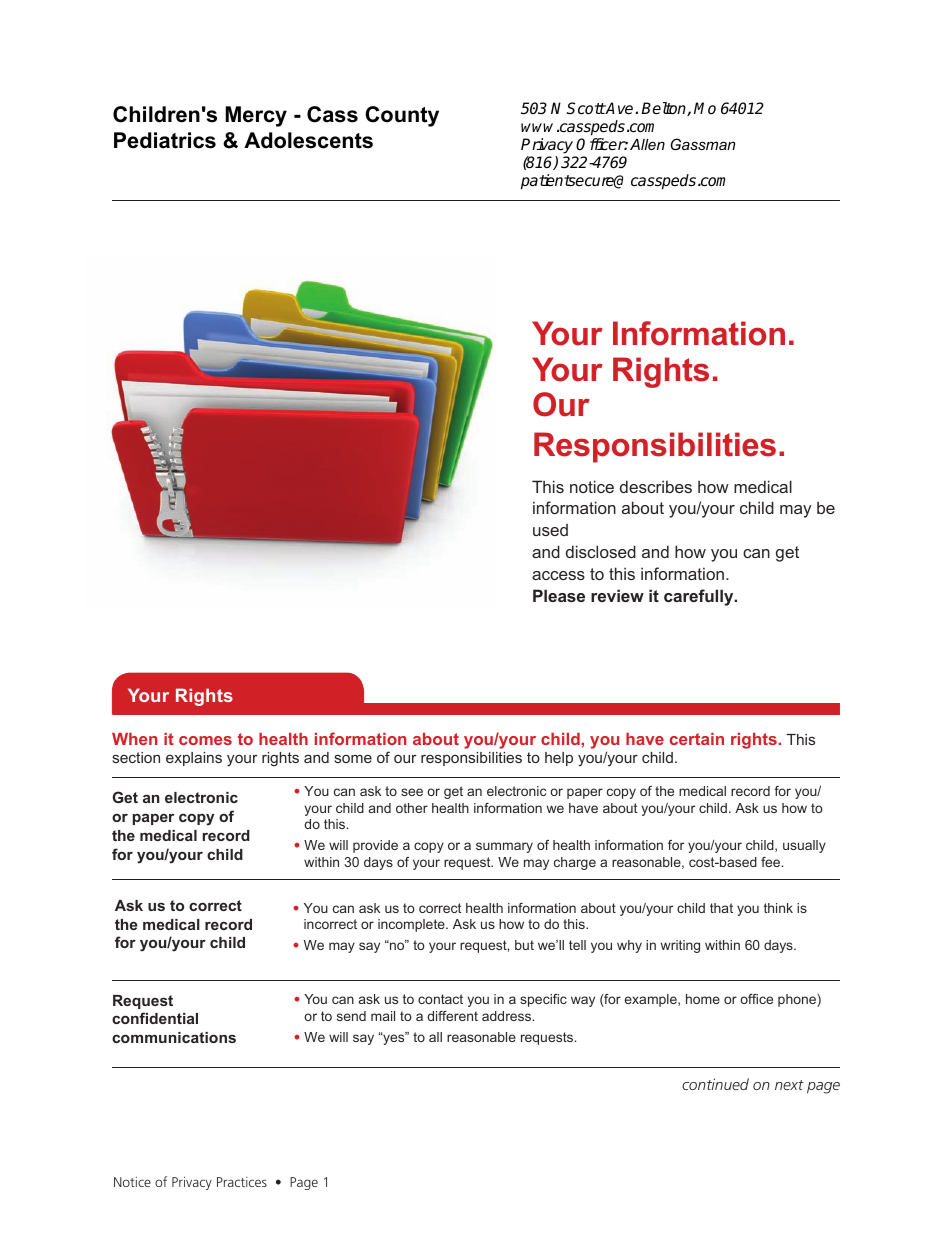 The image size is (952, 1233). What do you see at coordinates (242, 1182) in the screenshot?
I see `Practices` at bounding box center [242, 1182].
